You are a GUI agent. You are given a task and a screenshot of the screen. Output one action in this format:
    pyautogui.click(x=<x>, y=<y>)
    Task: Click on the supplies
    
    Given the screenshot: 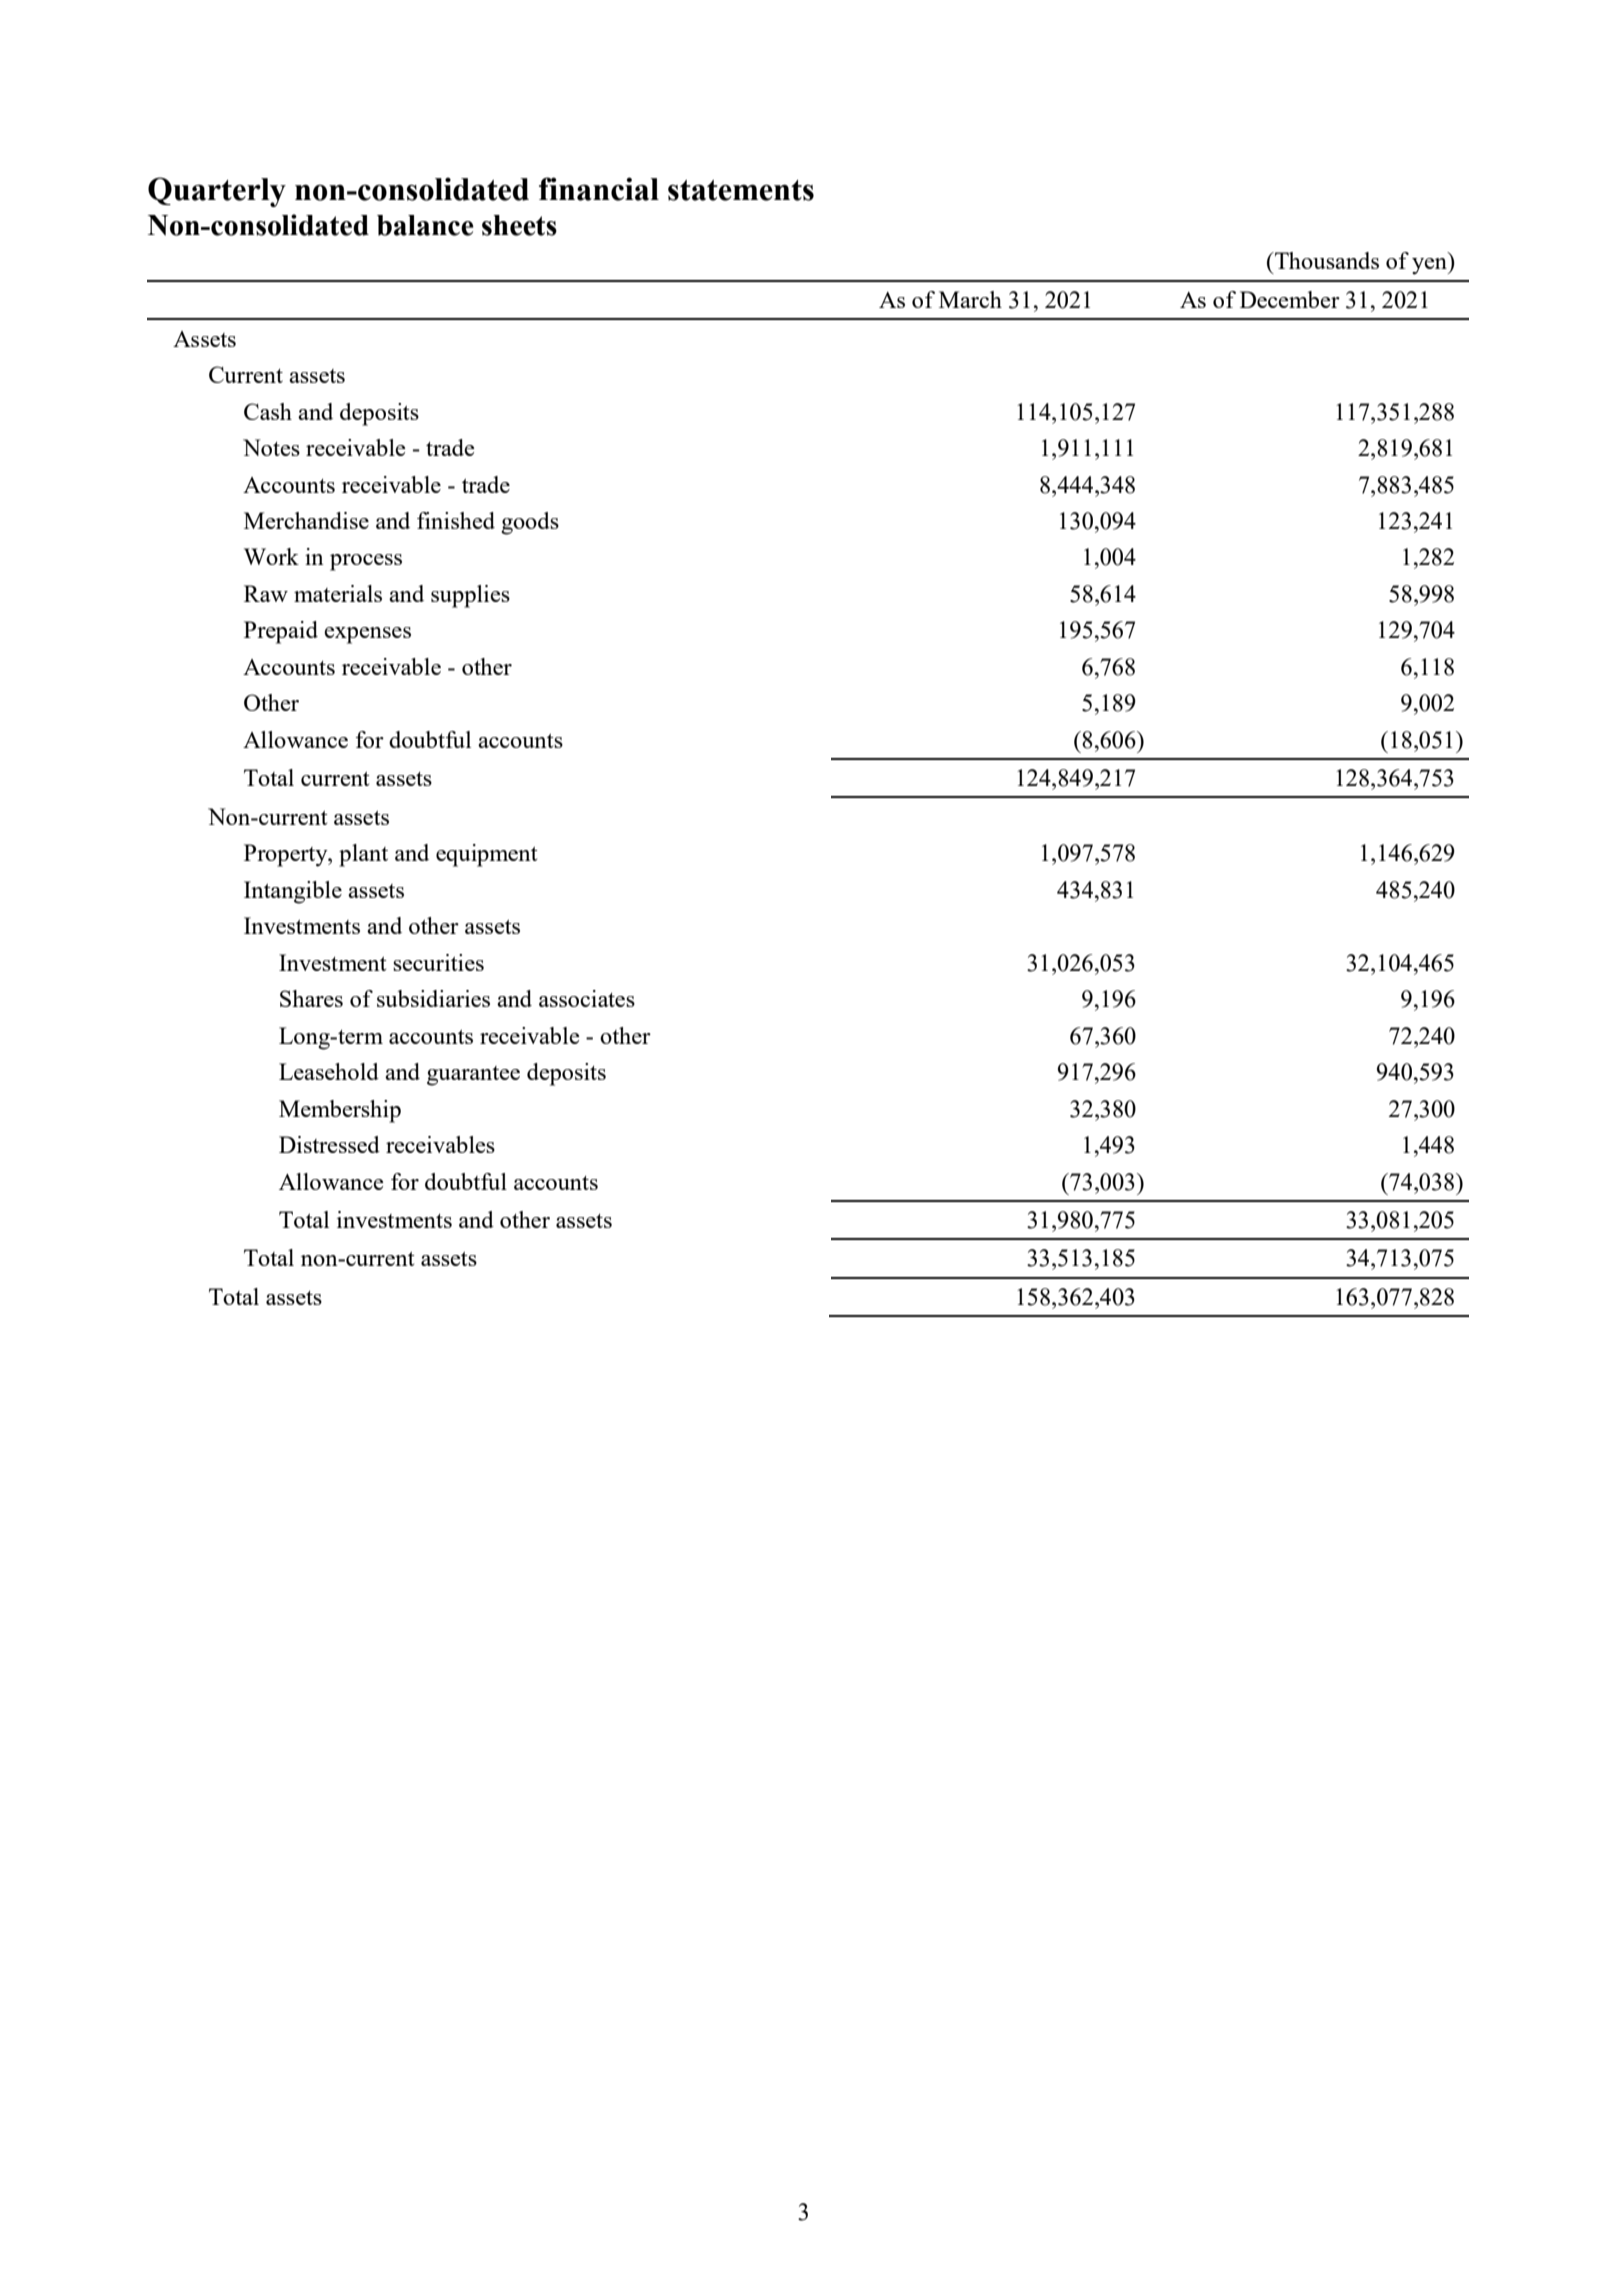 What is the action you would take?
    pyautogui.click(x=470, y=596)
